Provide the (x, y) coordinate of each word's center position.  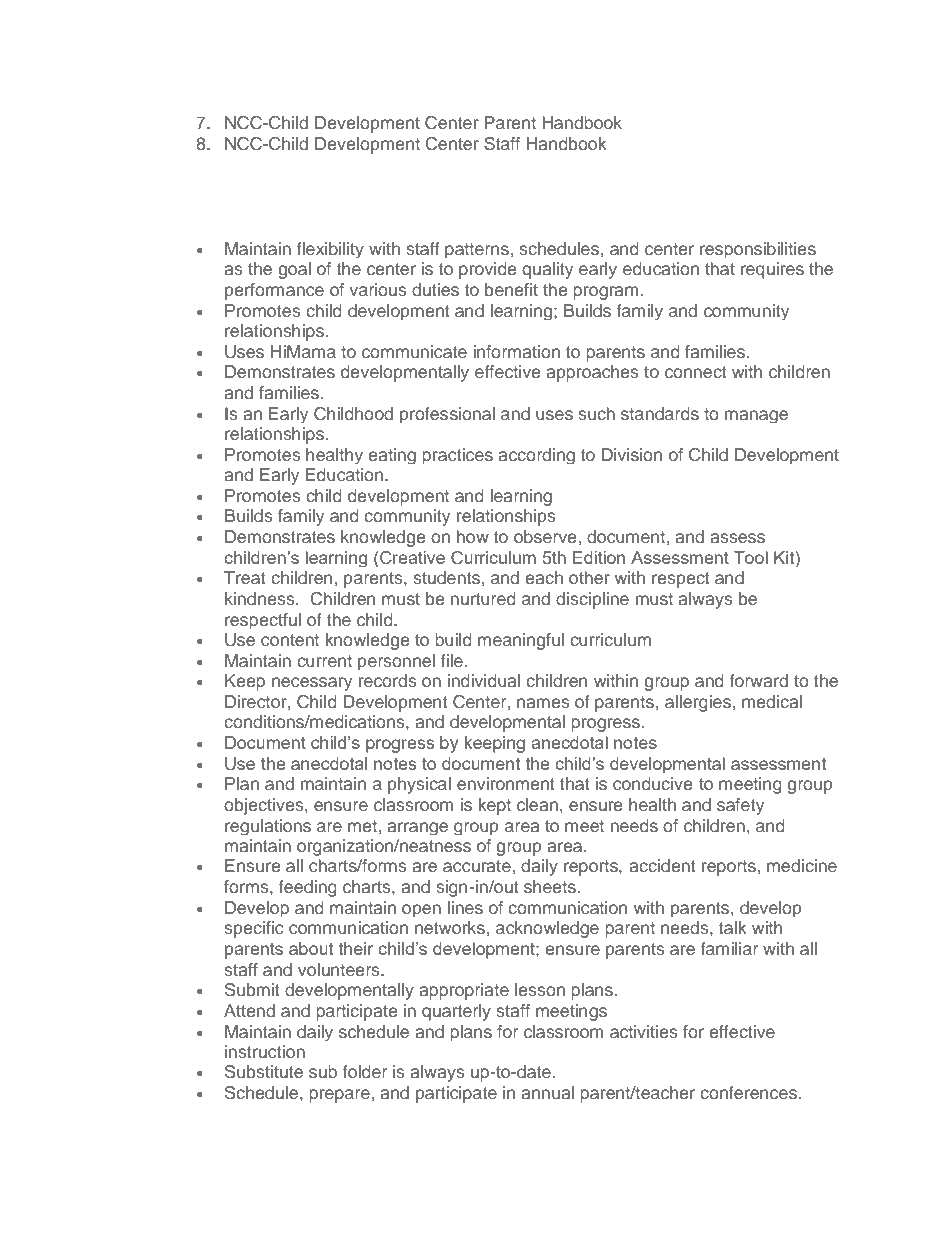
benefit (511, 289)
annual (547, 1092)
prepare (339, 1096)
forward (759, 680)
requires (772, 270)
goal (294, 270)
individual (484, 680)
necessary (312, 684)
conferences (748, 1092)
